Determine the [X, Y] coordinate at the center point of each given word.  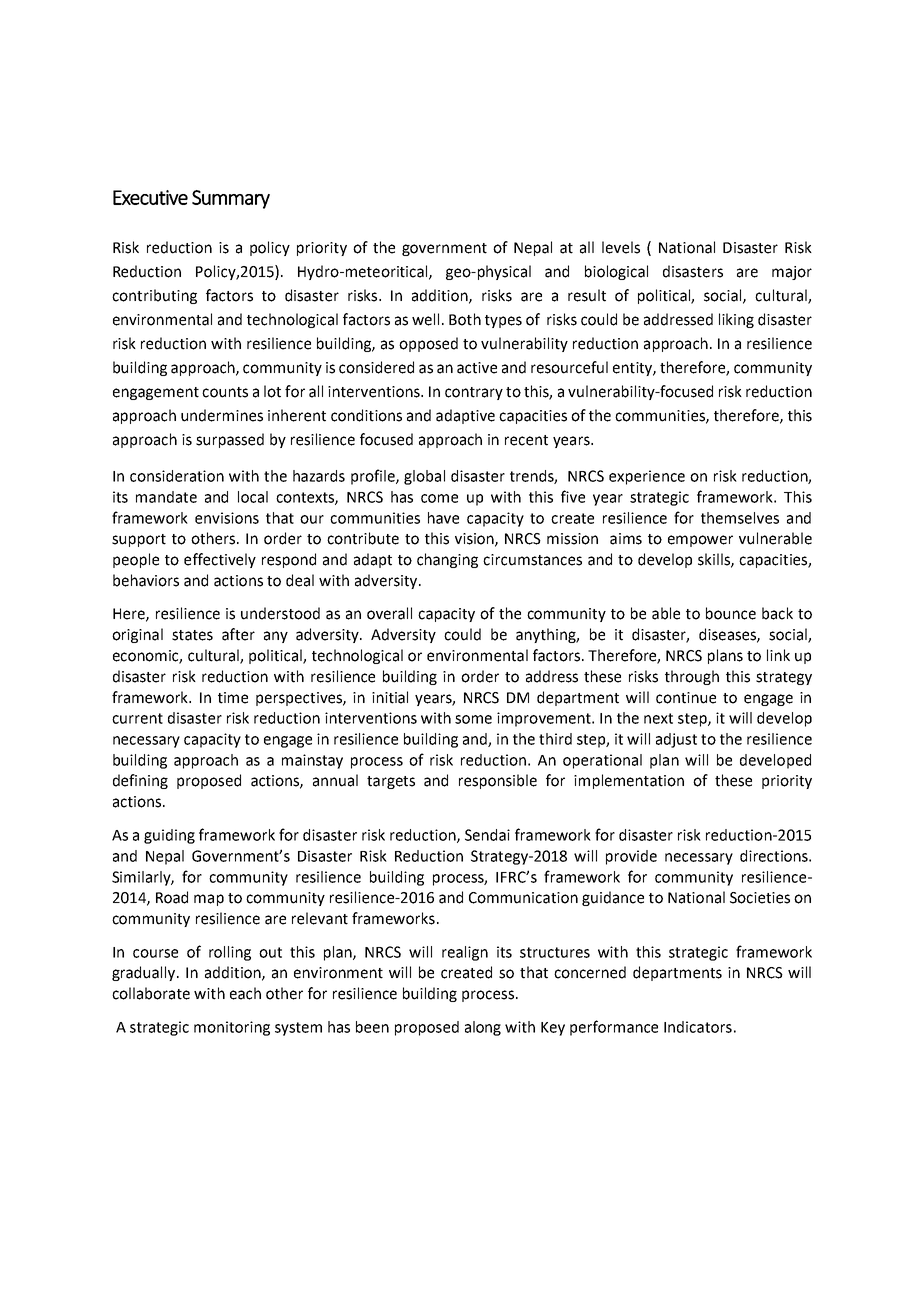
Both [465, 319]
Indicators [698, 1027]
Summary [231, 199]
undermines [222, 415]
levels [621, 247]
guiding [169, 836]
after [238, 634]
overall [389, 613]
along [483, 1028]
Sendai [487, 835]
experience [647, 477]
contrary [474, 393]
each [245, 993]
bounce [731, 613]
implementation [629, 781]
